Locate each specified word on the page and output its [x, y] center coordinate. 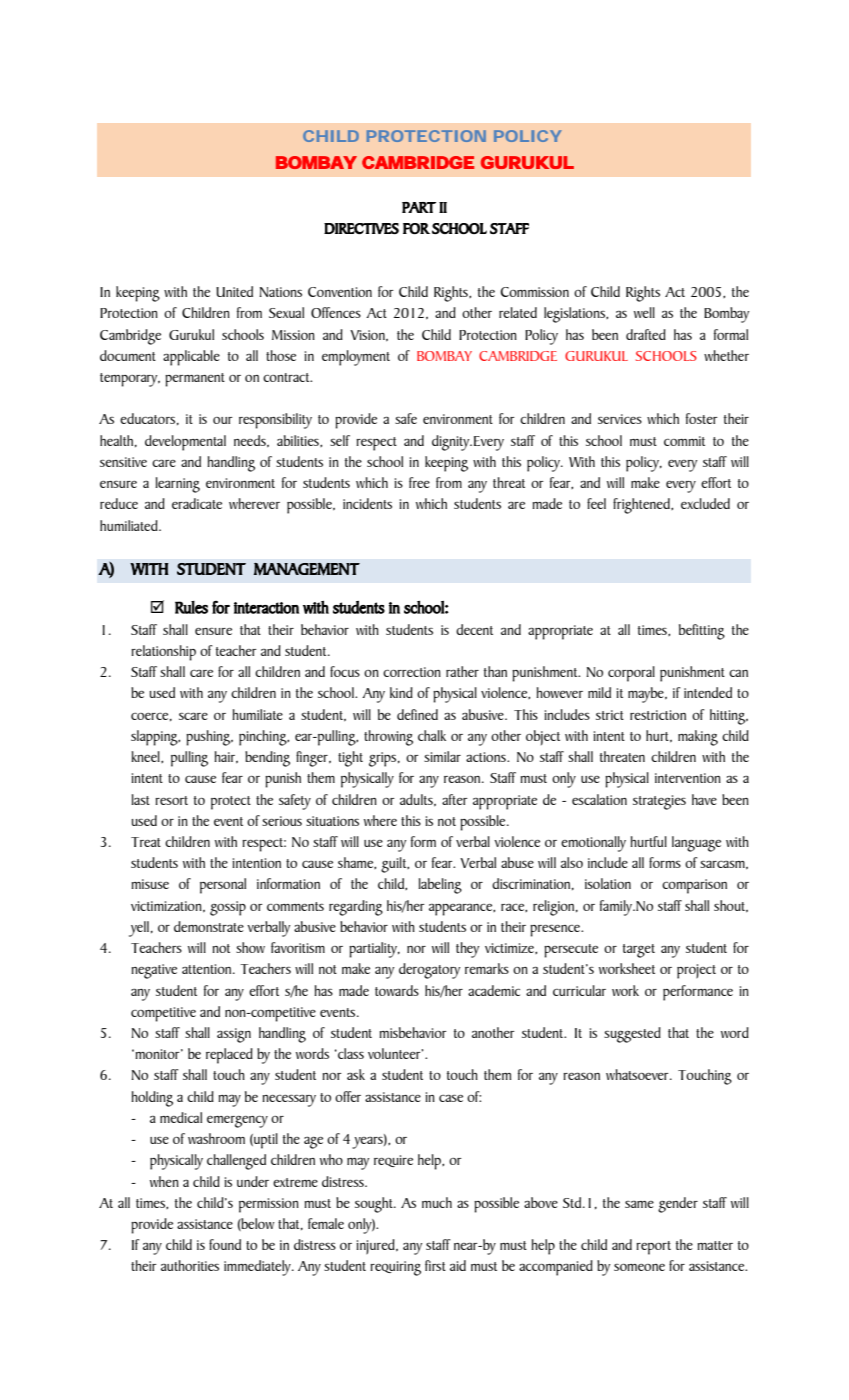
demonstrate [209, 926]
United [234, 291]
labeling [440, 886]
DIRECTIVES [361, 228]
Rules [191, 607]
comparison [694, 886]
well [644, 312]
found [225, 1244]
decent [474, 629]
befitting [702, 632]
